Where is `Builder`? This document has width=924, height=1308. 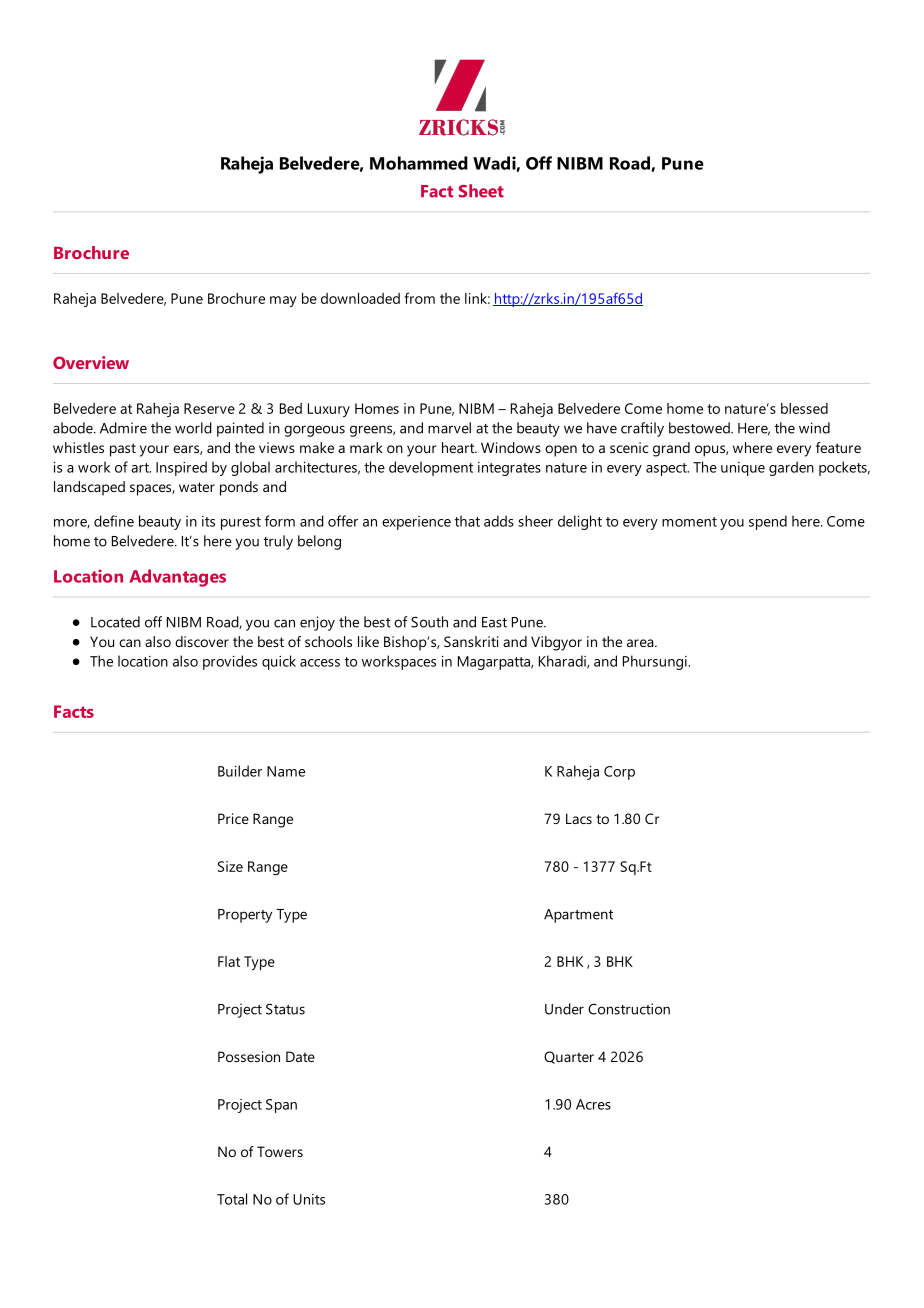 Builder is located at coordinates (240, 771).
